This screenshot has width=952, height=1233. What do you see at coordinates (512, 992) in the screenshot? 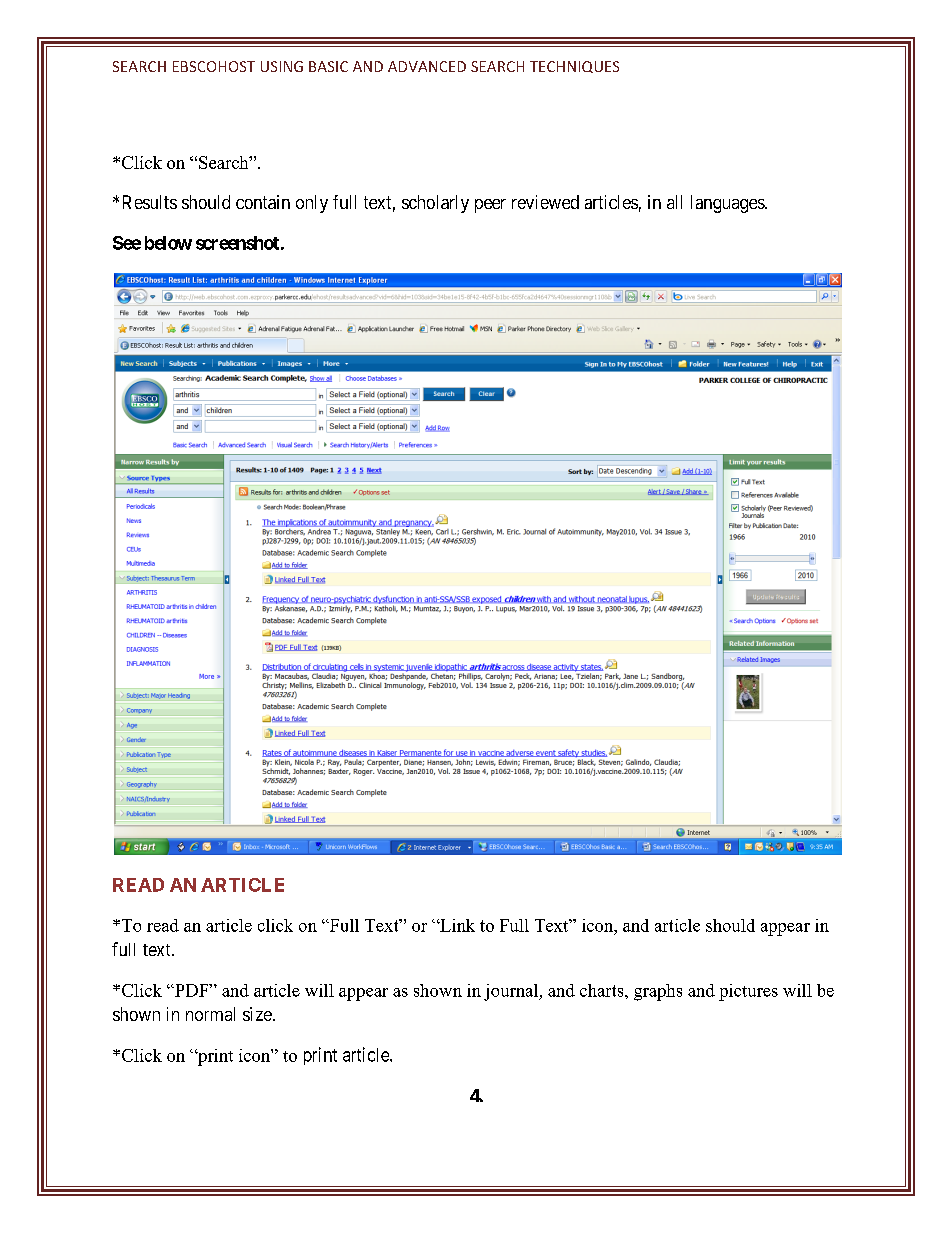
I see `journal` at bounding box center [512, 992].
